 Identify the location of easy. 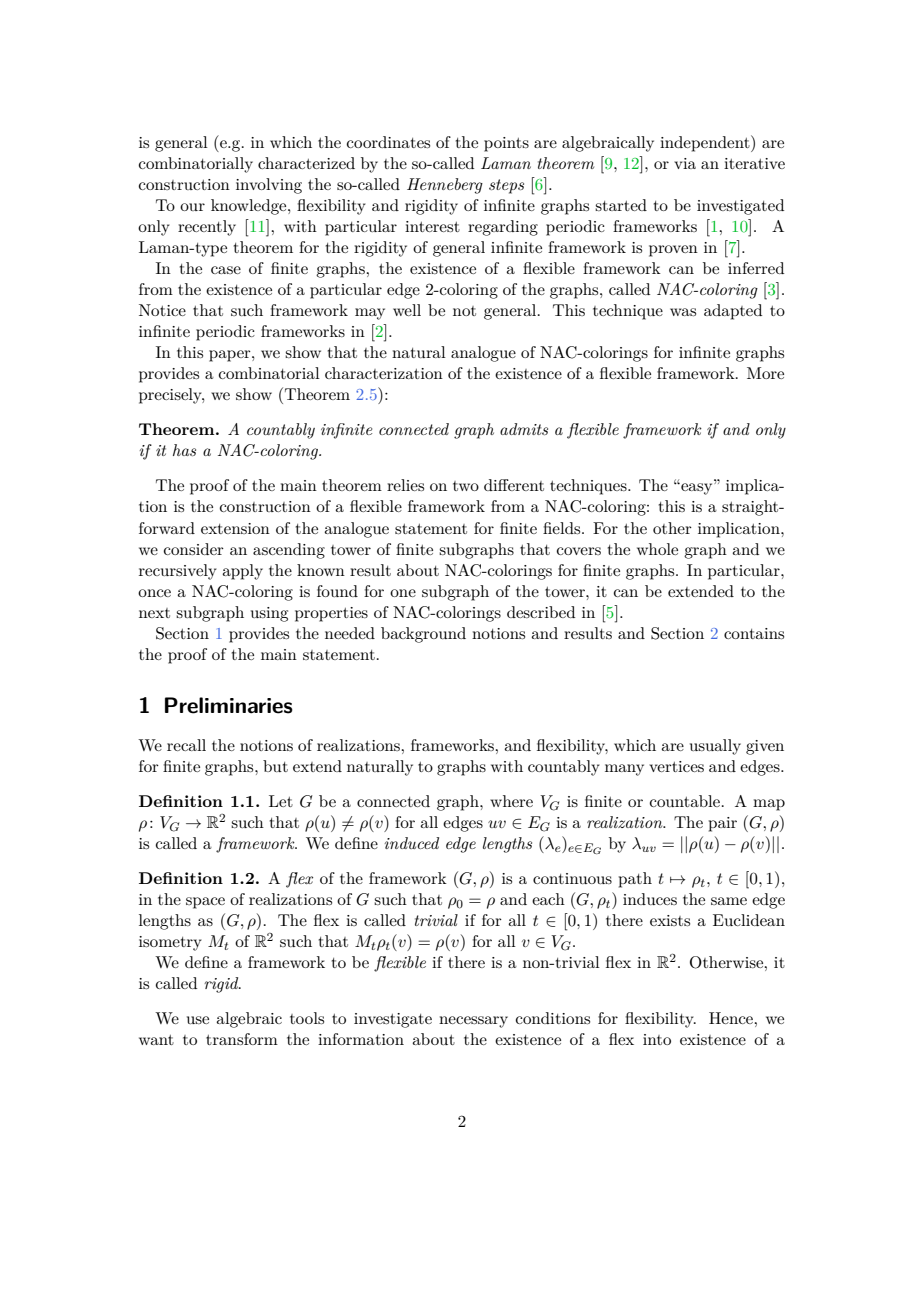
(697, 489).
